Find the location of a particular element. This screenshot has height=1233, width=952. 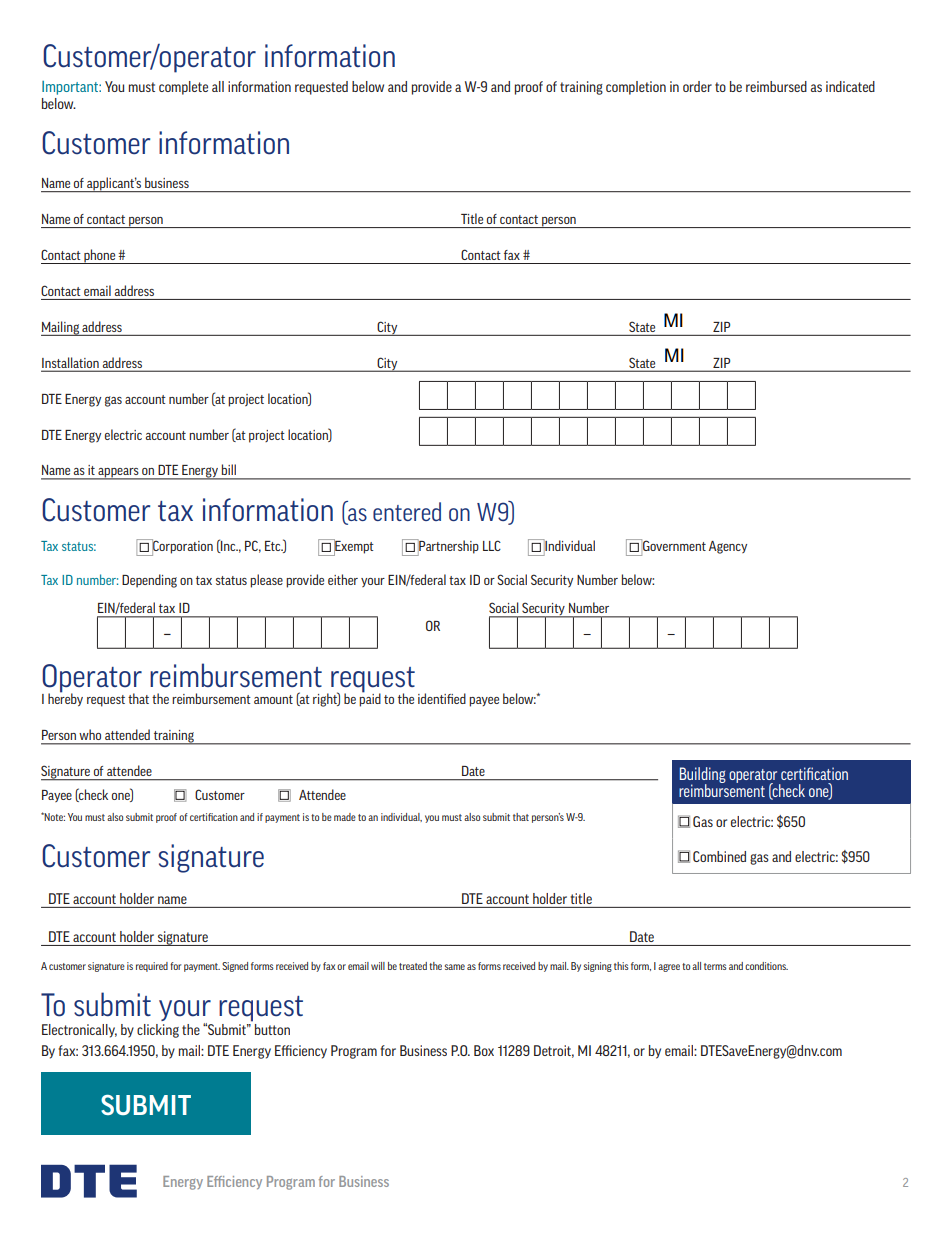

identified is located at coordinates (442, 698).
